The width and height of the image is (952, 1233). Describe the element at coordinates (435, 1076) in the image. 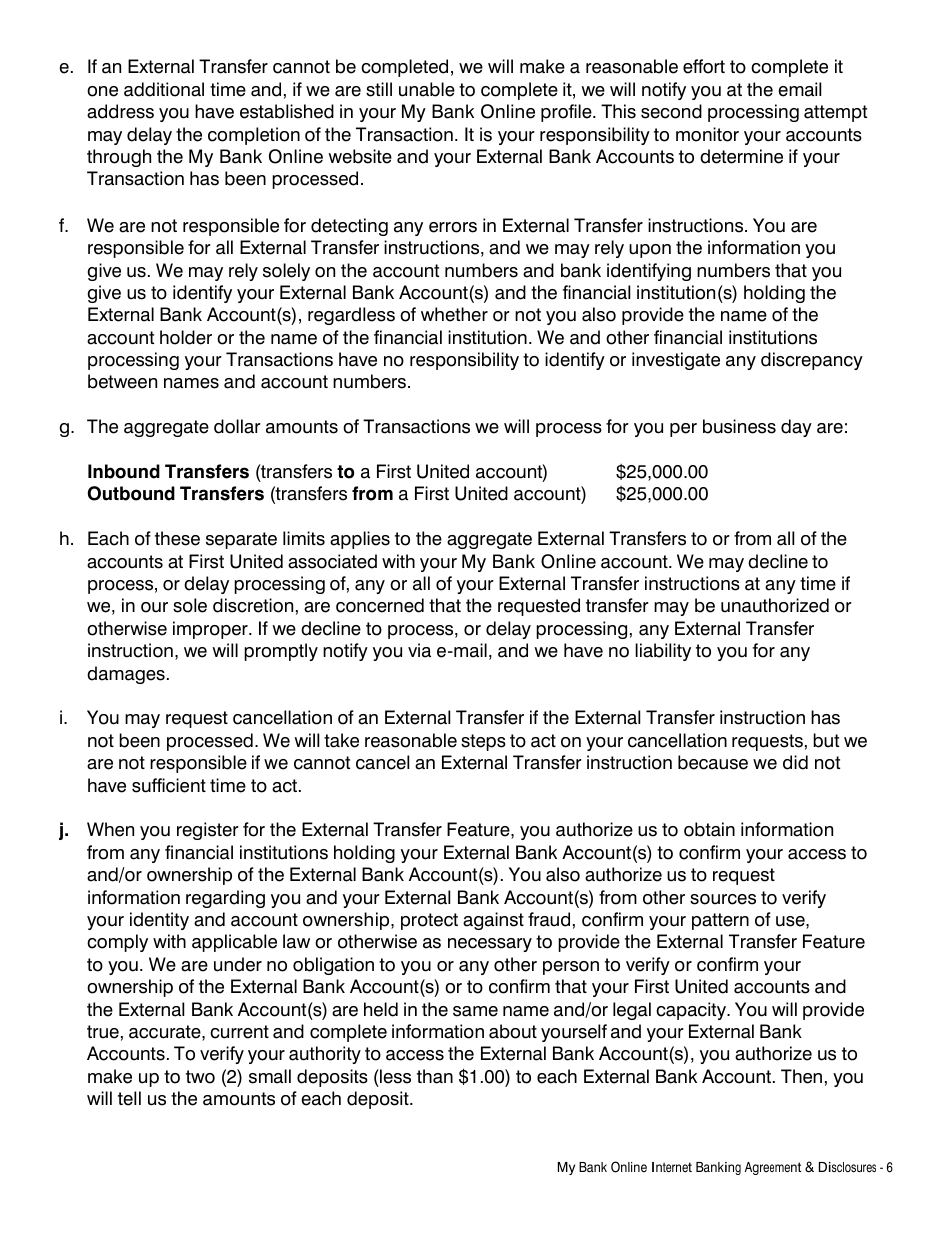

I see `than` at that location.
